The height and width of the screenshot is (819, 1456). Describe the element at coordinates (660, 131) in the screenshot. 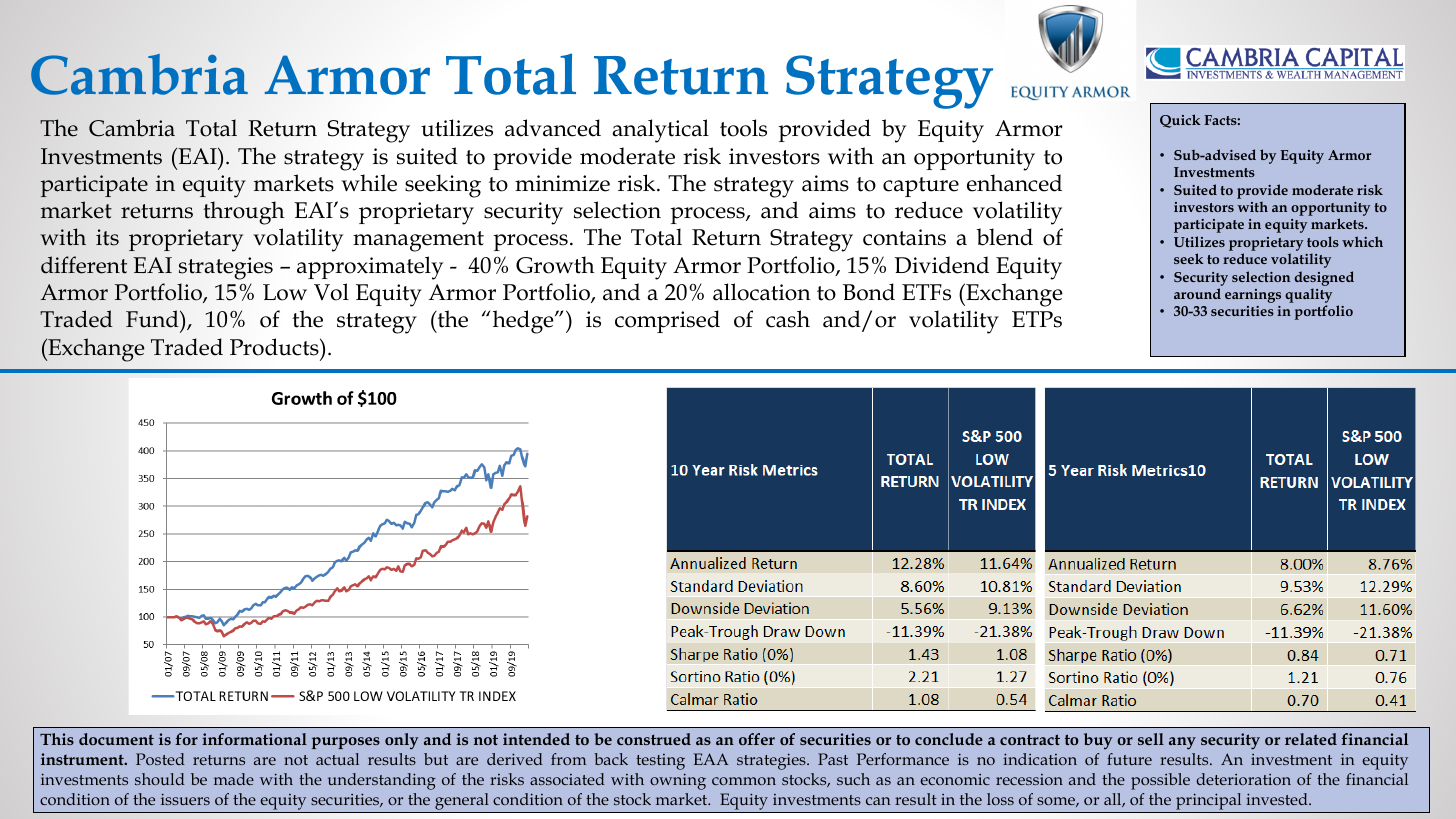

I see `analytical` at that location.
